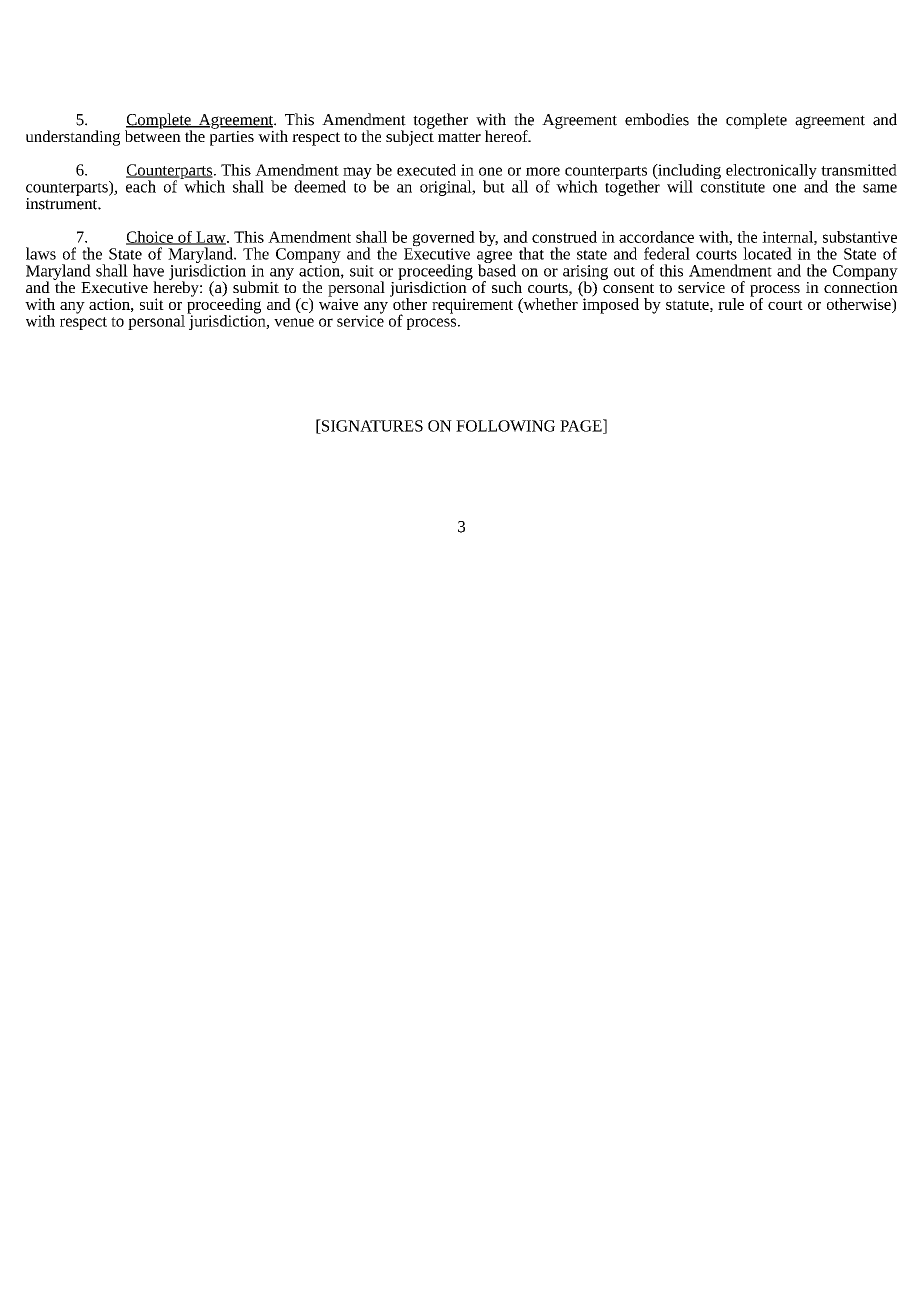  What do you see at coordinates (294, 322) in the screenshot?
I see `venue` at bounding box center [294, 322].
